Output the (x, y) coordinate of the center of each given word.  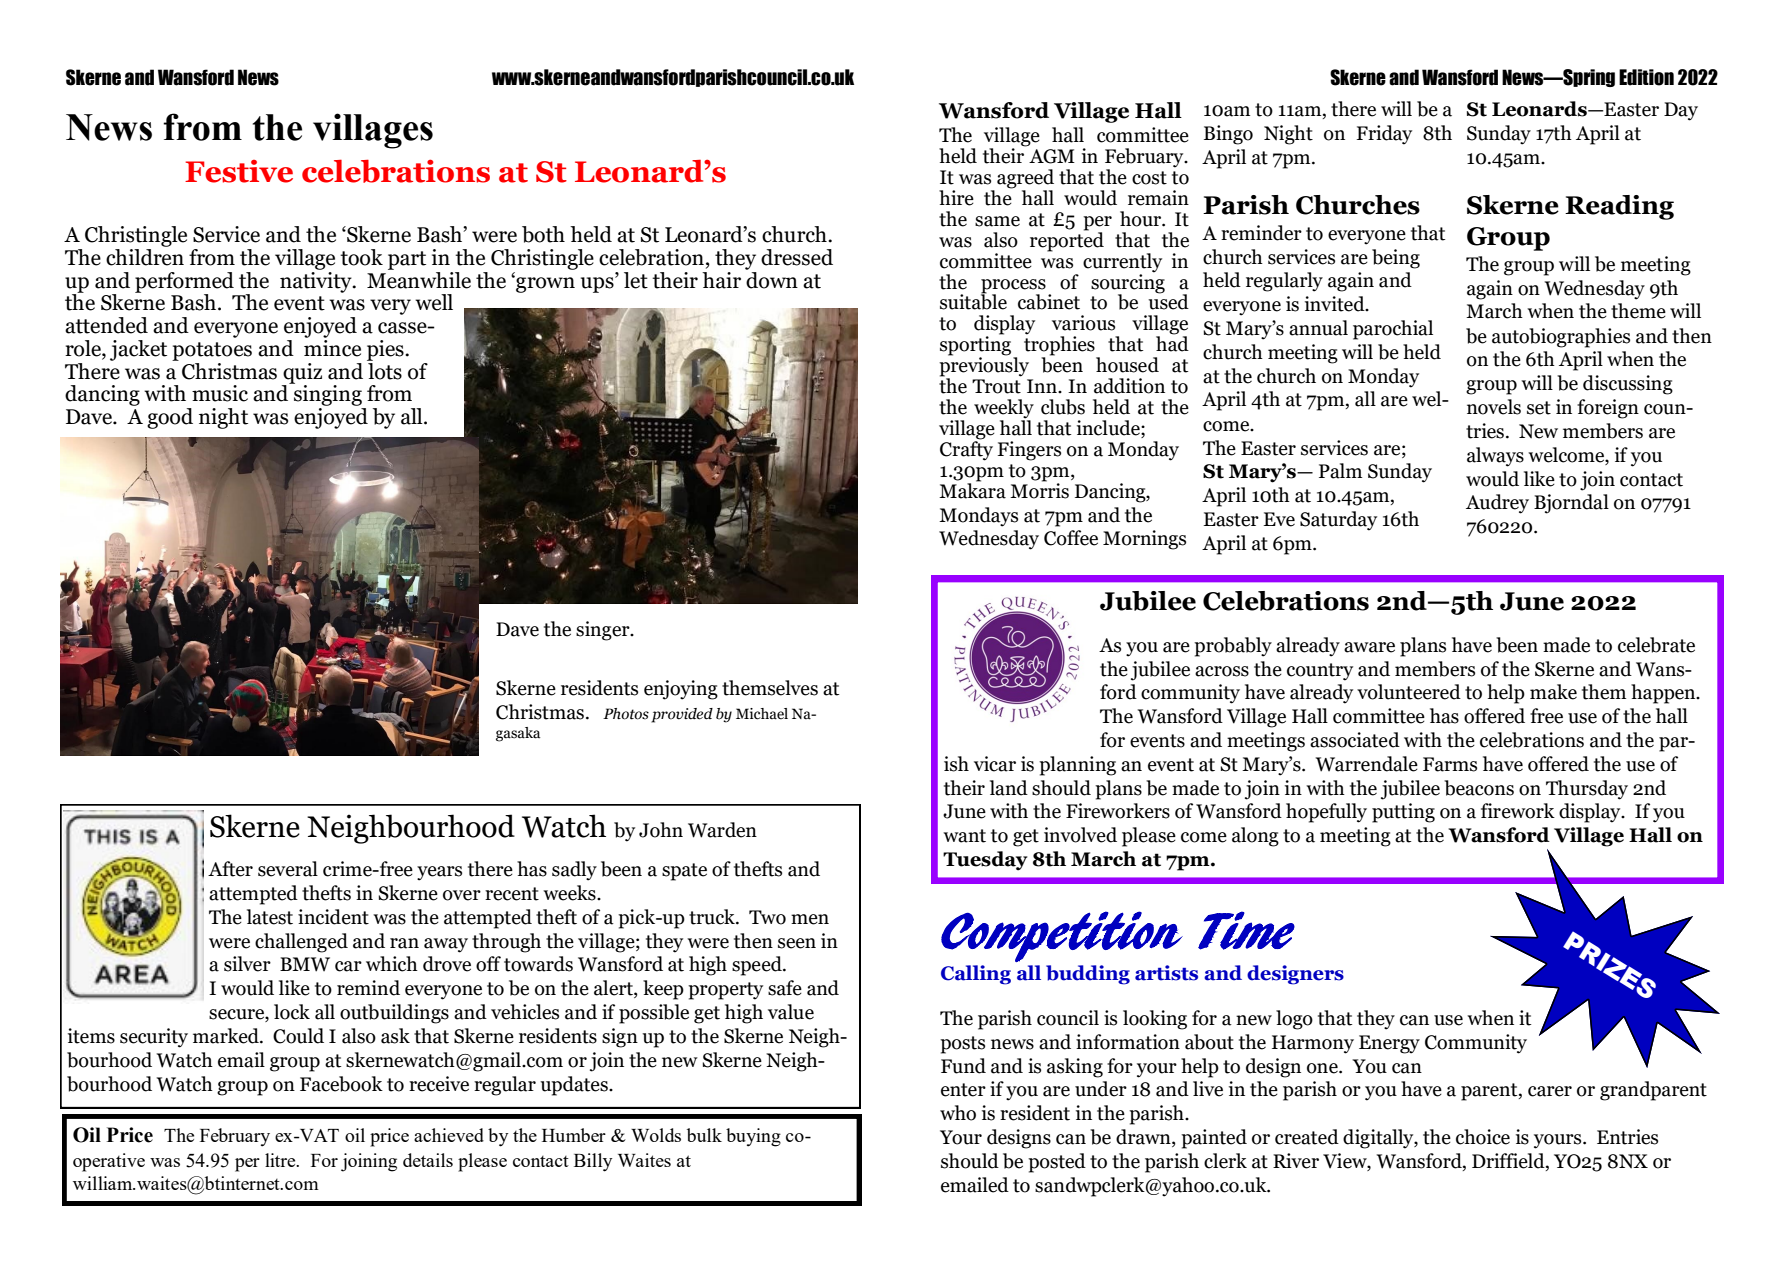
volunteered (1409, 692)
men (810, 919)
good (170, 418)
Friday (1384, 135)
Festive (239, 171)
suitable (973, 301)
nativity (317, 281)
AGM (1052, 156)
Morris (1039, 490)
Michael (762, 714)
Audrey (1497, 504)
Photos (626, 714)
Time (1246, 930)
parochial (1393, 330)
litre (281, 1160)
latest (270, 917)
